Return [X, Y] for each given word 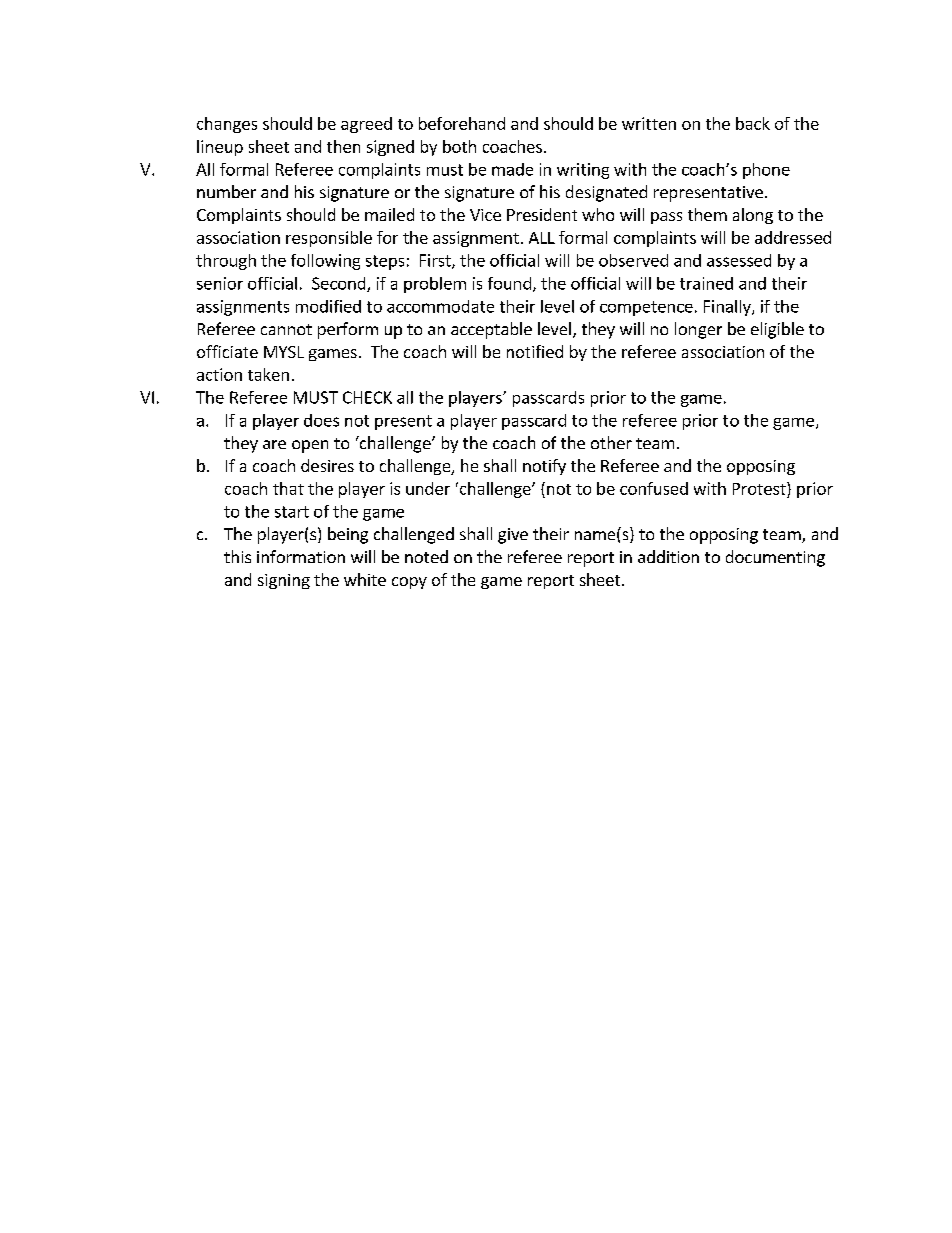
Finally [728, 308]
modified [328, 306]
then [343, 146]
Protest [760, 488]
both [459, 146]
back [753, 123]
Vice [485, 215]
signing [284, 581]
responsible [329, 239]
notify [544, 467]
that [288, 488]
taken [268, 374]
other [611, 442]
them [707, 214]
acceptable [491, 330]
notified [535, 351]
